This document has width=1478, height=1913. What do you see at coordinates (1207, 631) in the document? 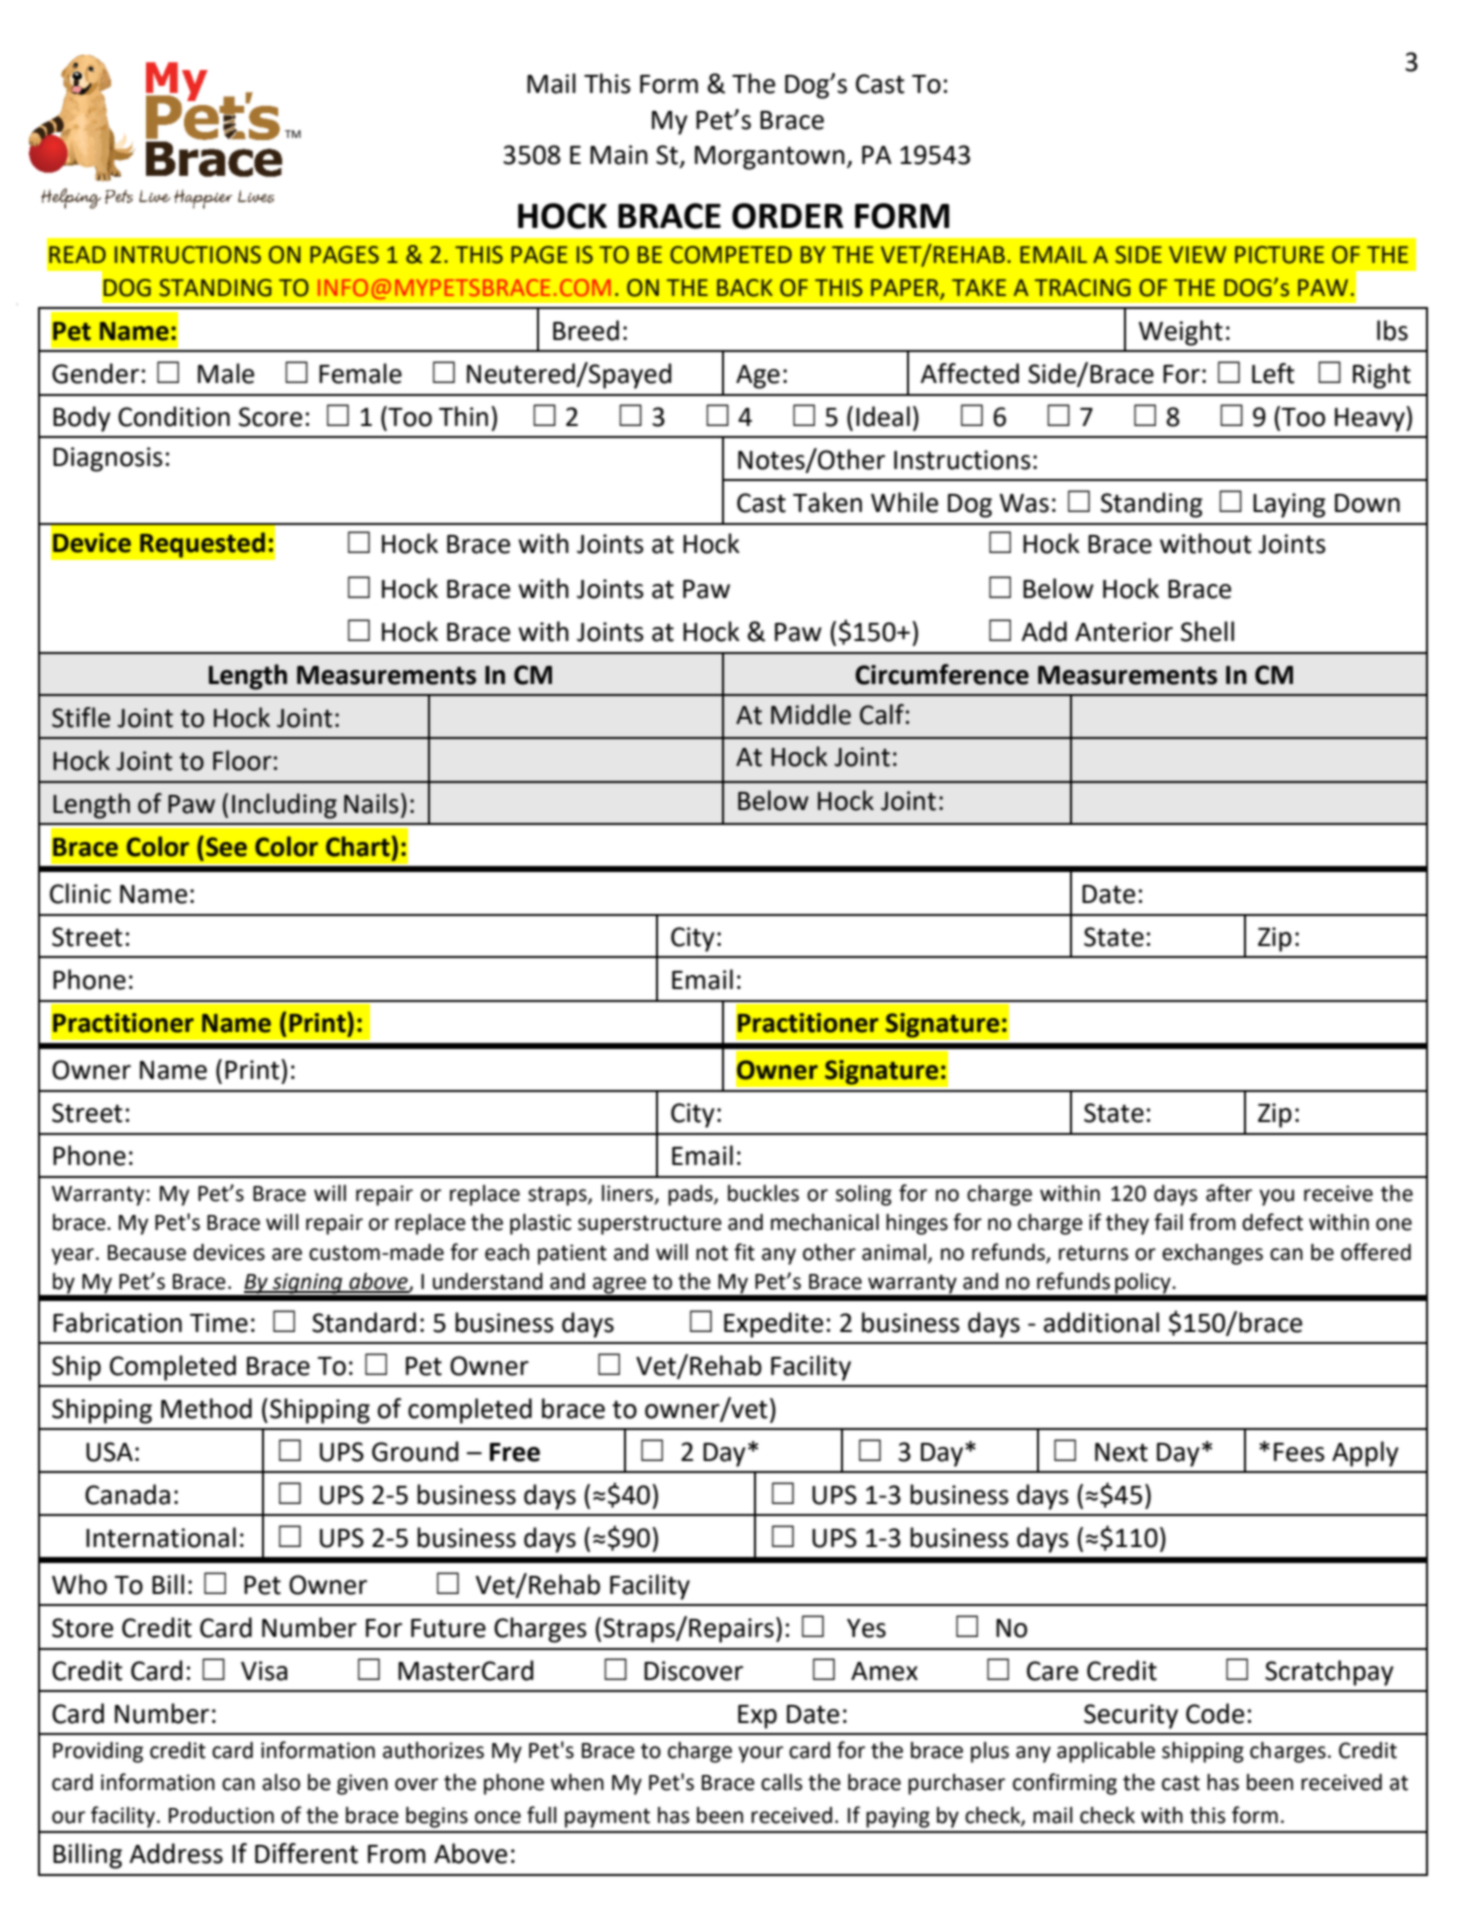
I see `Shell` at bounding box center [1207, 631].
